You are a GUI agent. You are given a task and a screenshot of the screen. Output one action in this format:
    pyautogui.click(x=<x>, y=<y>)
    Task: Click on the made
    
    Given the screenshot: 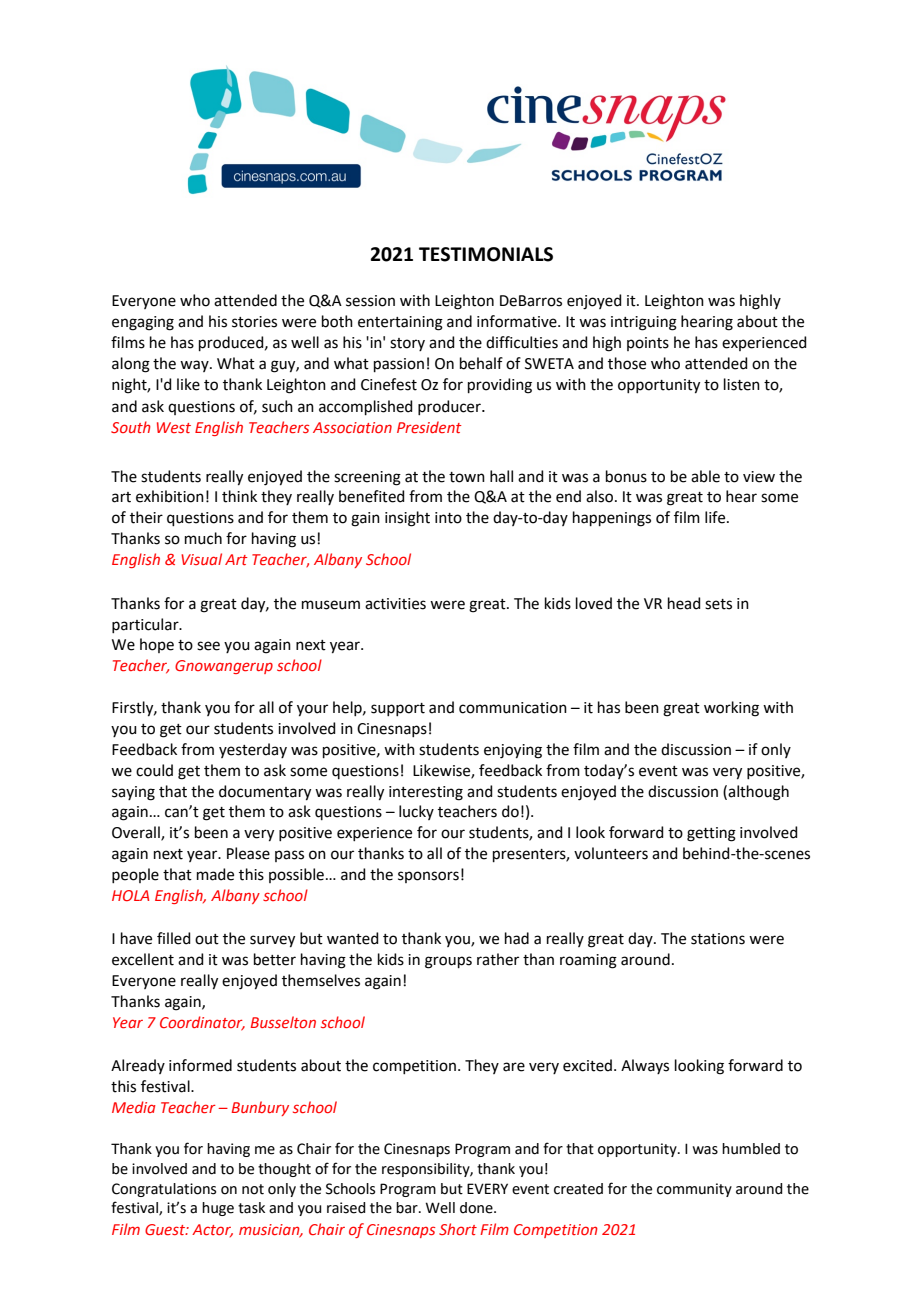 What is the action you would take?
    pyautogui.click(x=215, y=874)
